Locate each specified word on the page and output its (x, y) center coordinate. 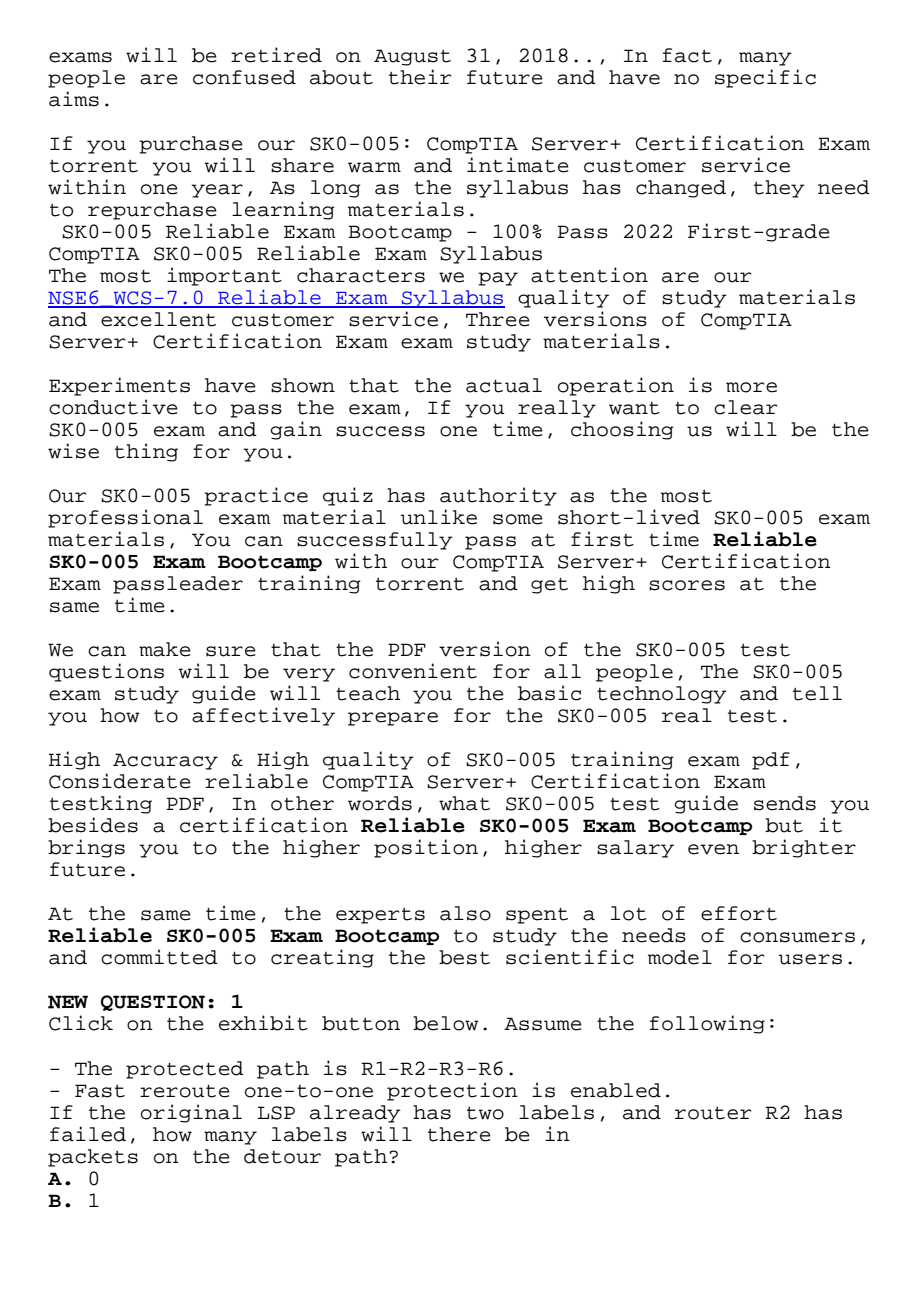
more (751, 387)
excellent (158, 319)
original (191, 1113)
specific (765, 78)
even (713, 849)
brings (86, 848)
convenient (413, 671)
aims (74, 99)
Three (498, 319)
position (426, 848)
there (459, 1134)
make (165, 649)
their (420, 77)
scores (687, 585)
